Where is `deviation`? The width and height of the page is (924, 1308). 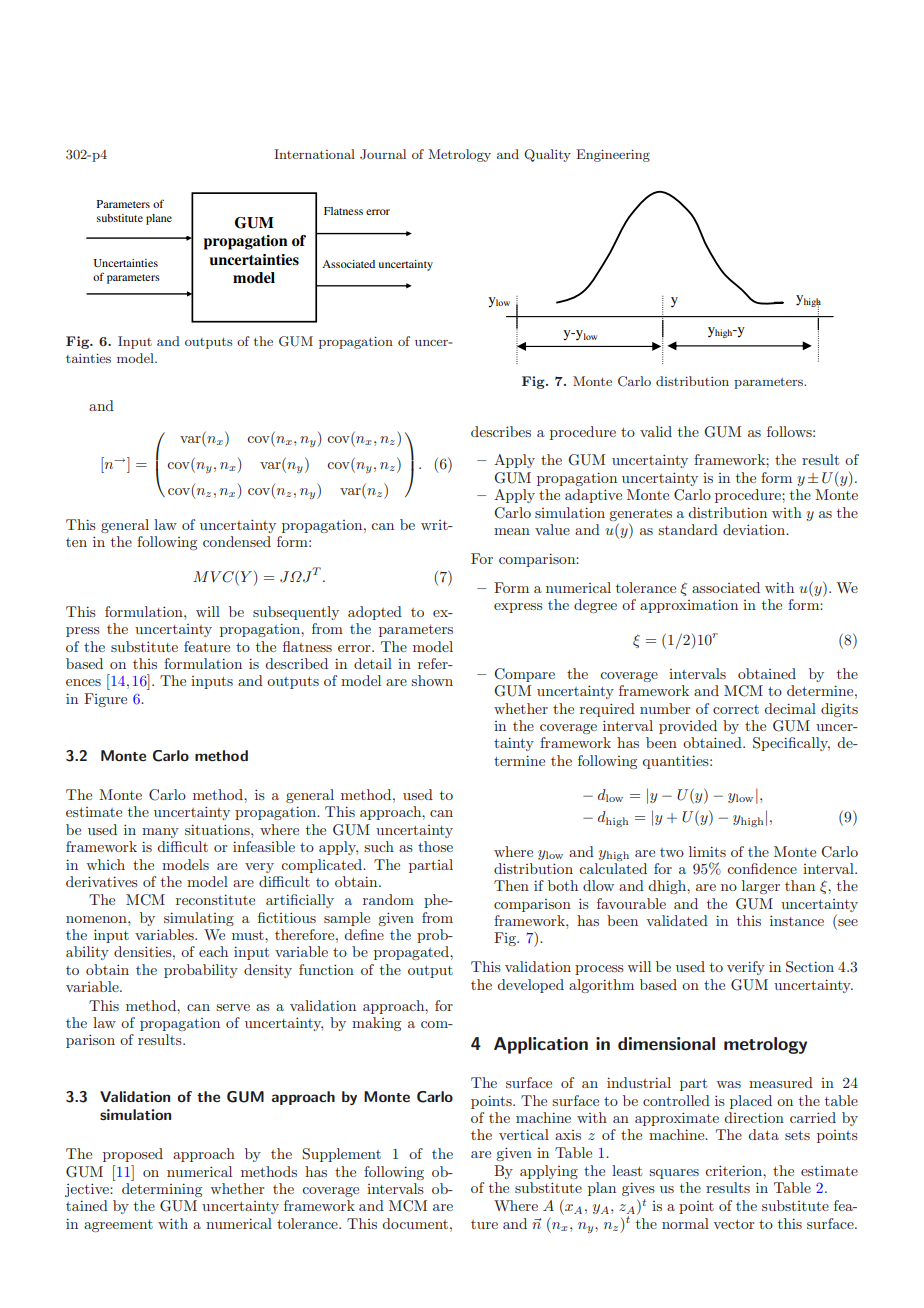
deviation is located at coordinates (755, 529).
